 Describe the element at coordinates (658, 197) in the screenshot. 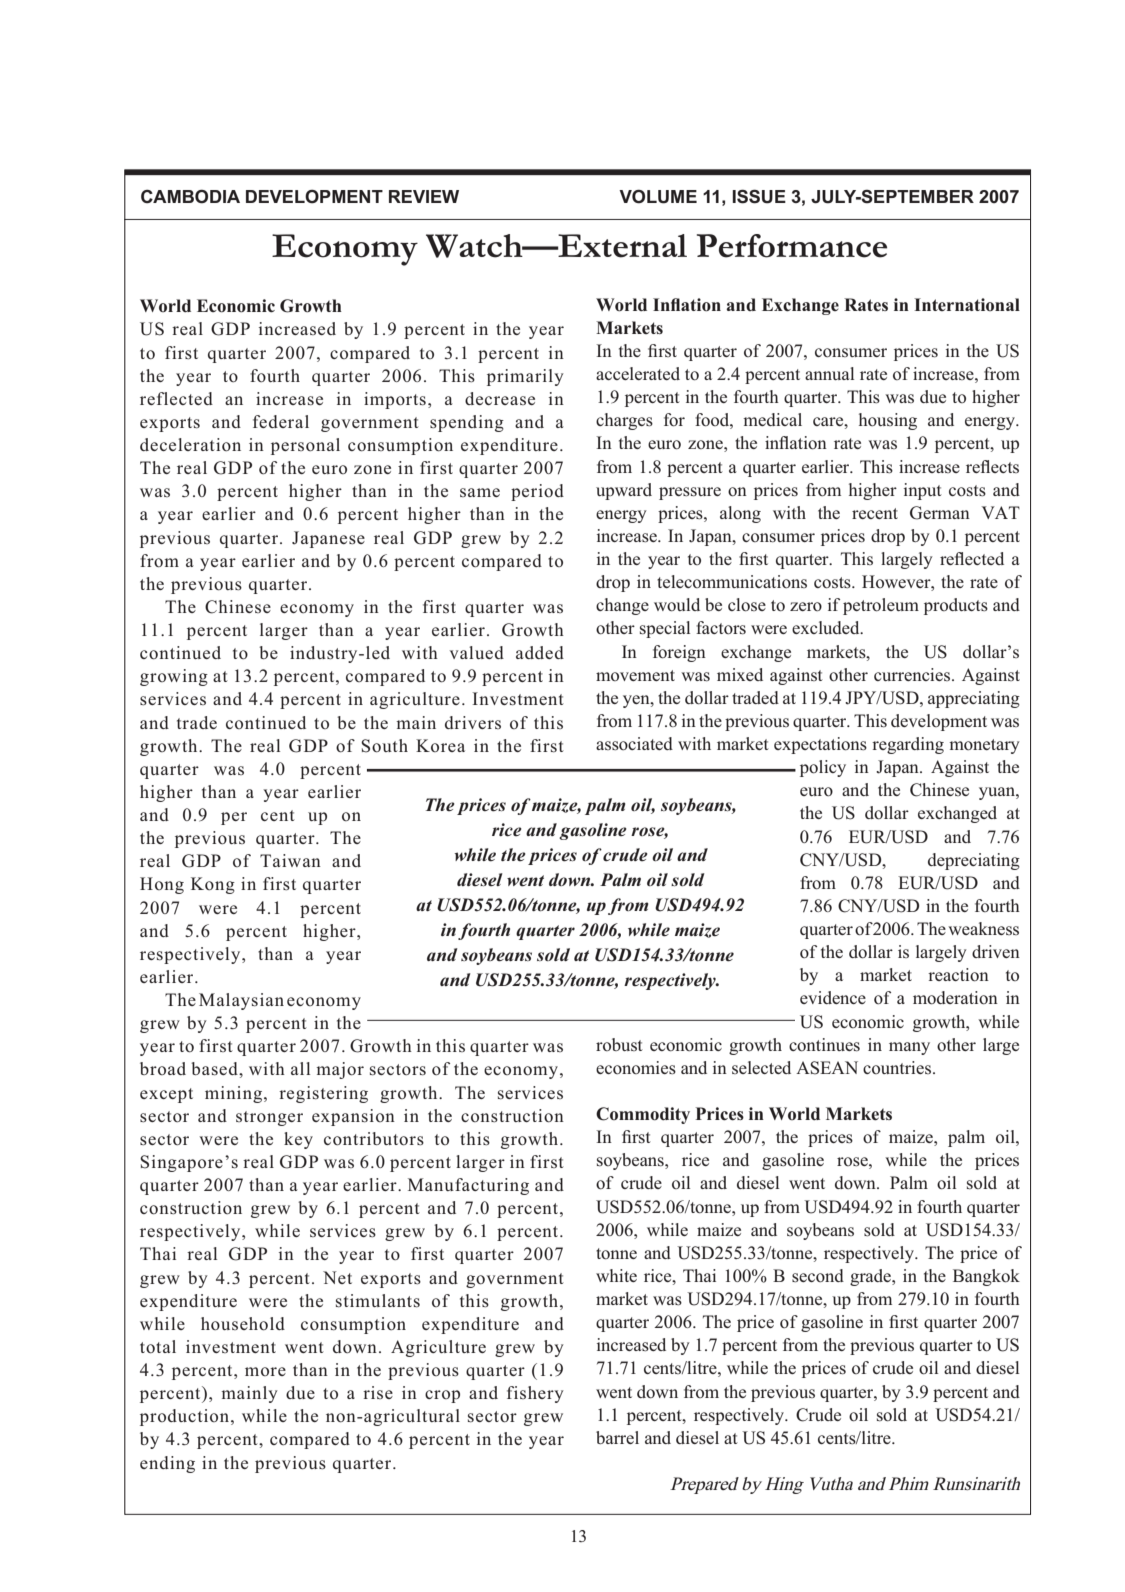

I see `VOLUME` at that location.
